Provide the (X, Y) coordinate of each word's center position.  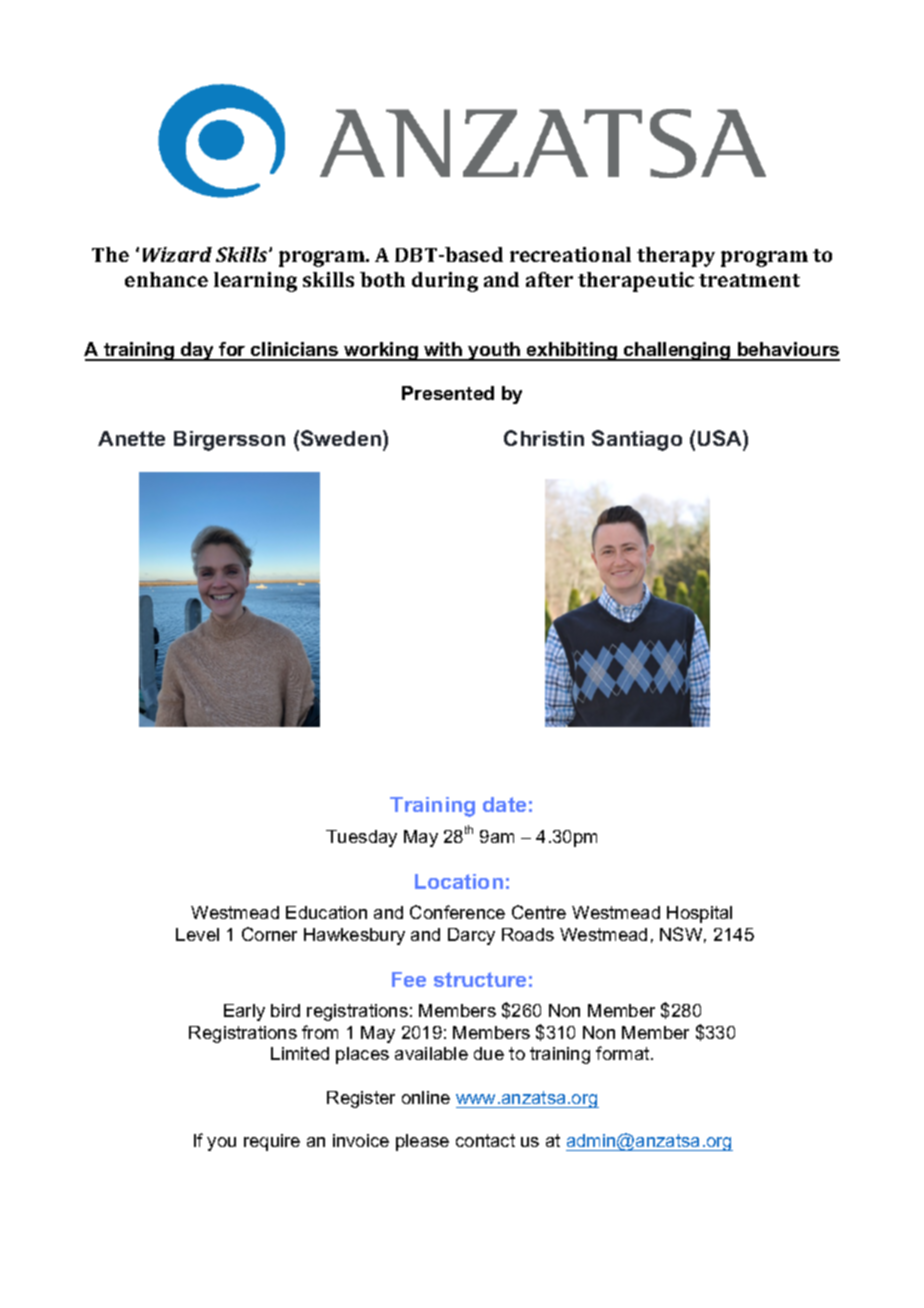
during (445, 282)
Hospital (699, 914)
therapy (676, 257)
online (426, 1097)
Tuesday (361, 838)
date (504, 804)
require (272, 1142)
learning (255, 282)
